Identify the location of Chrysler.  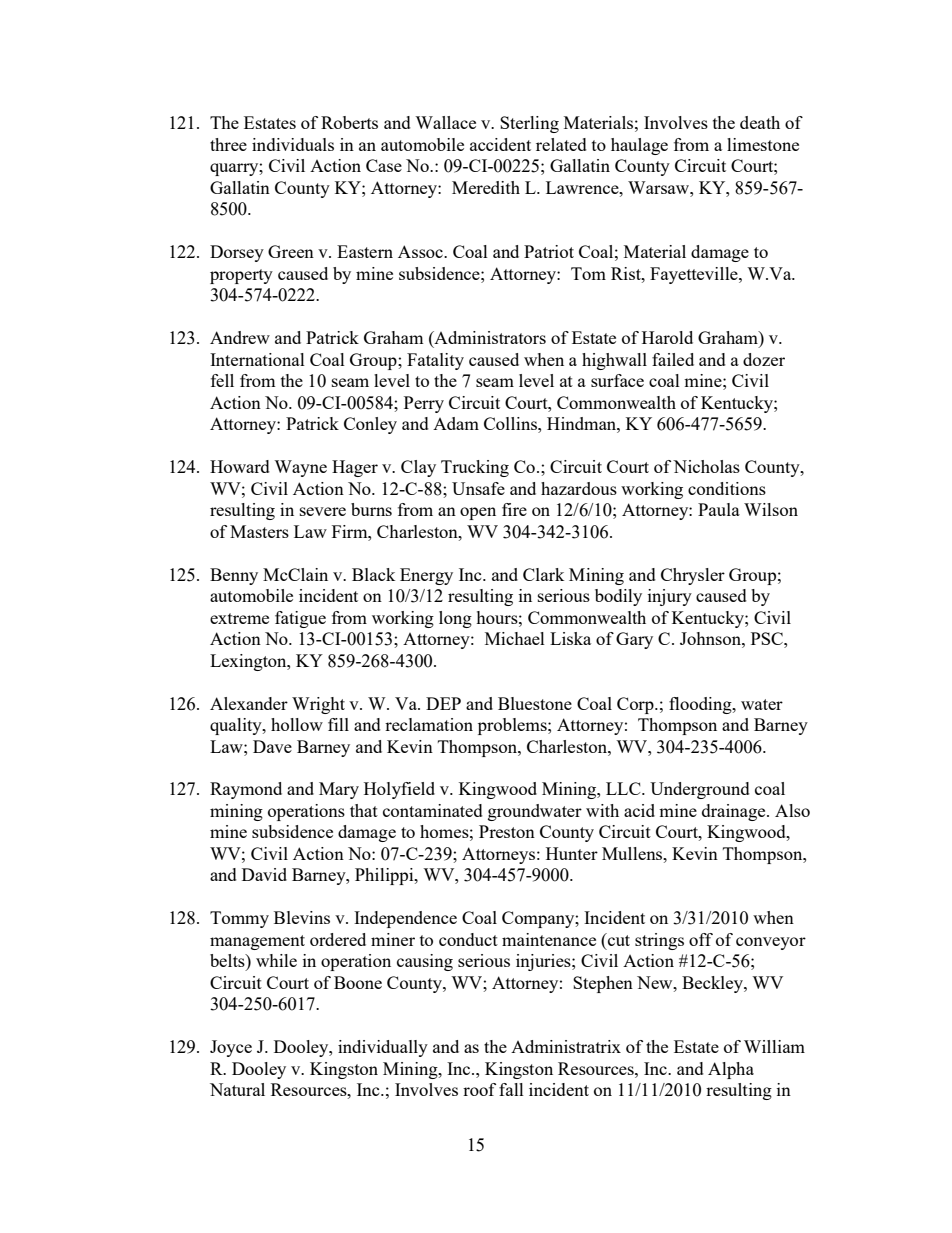
(693, 576).
